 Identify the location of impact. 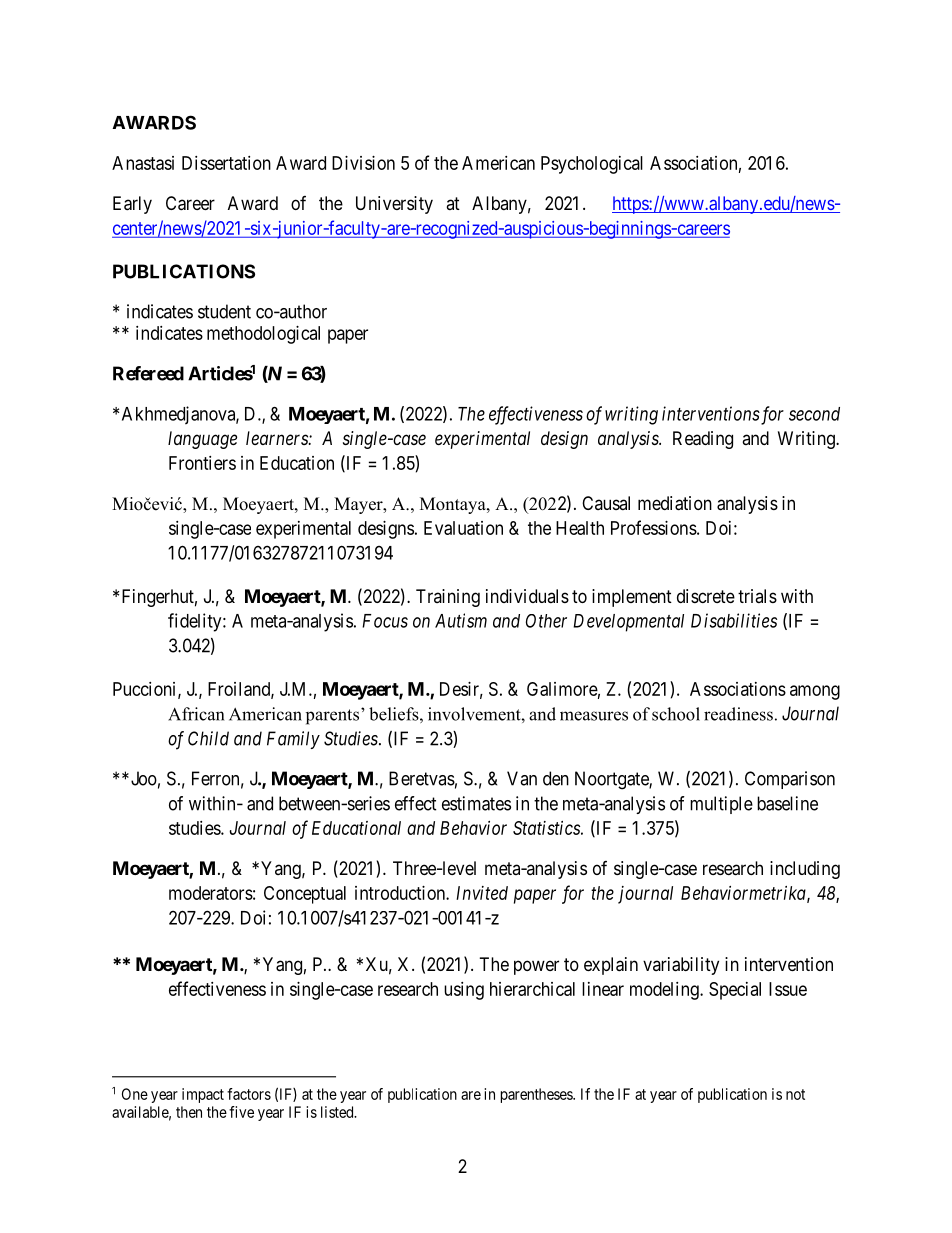
(203, 1095).
